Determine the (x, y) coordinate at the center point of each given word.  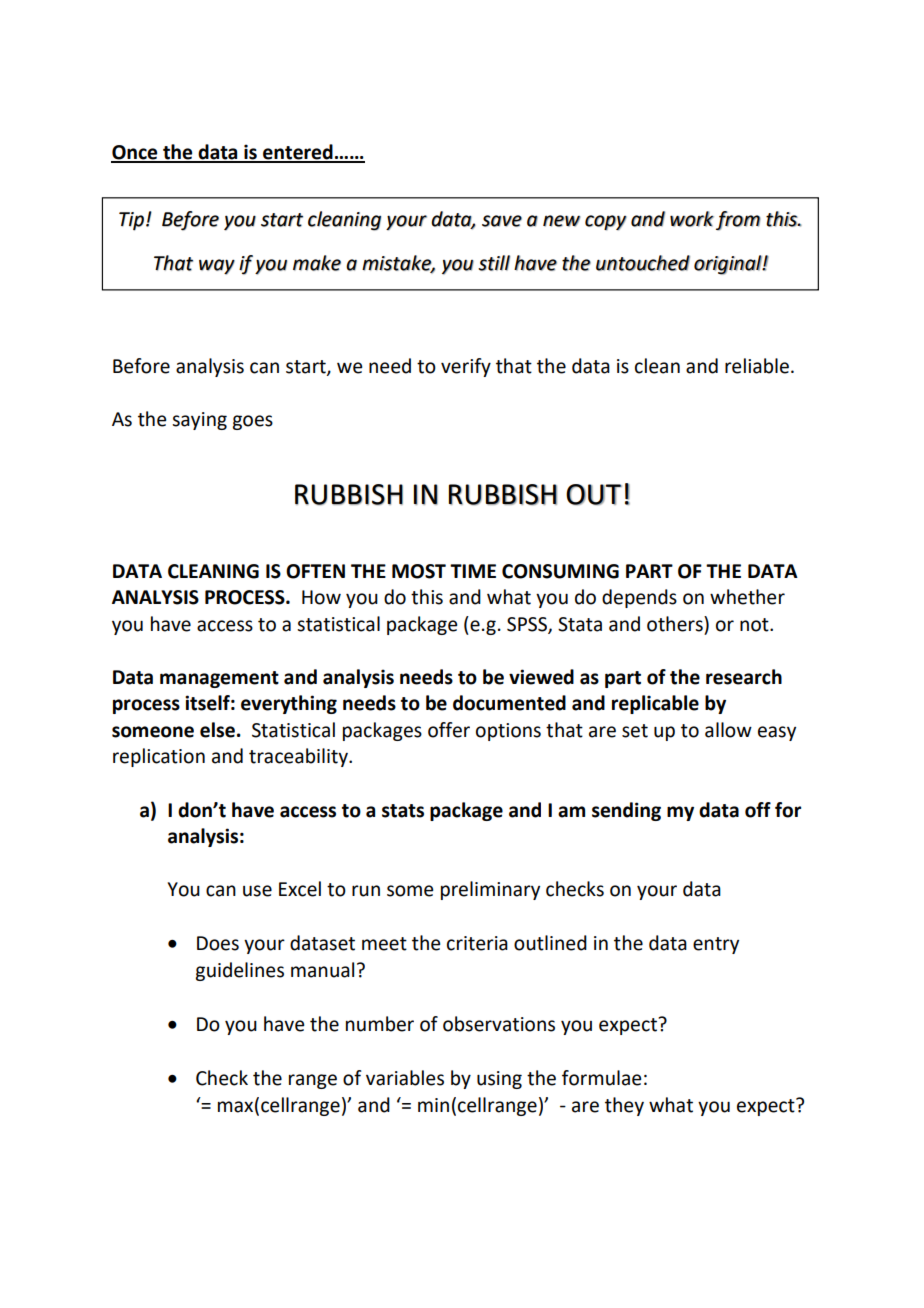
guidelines (239, 971)
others (676, 624)
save (502, 221)
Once (135, 153)
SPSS (528, 625)
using (499, 1080)
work (692, 219)
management (219, 679)
